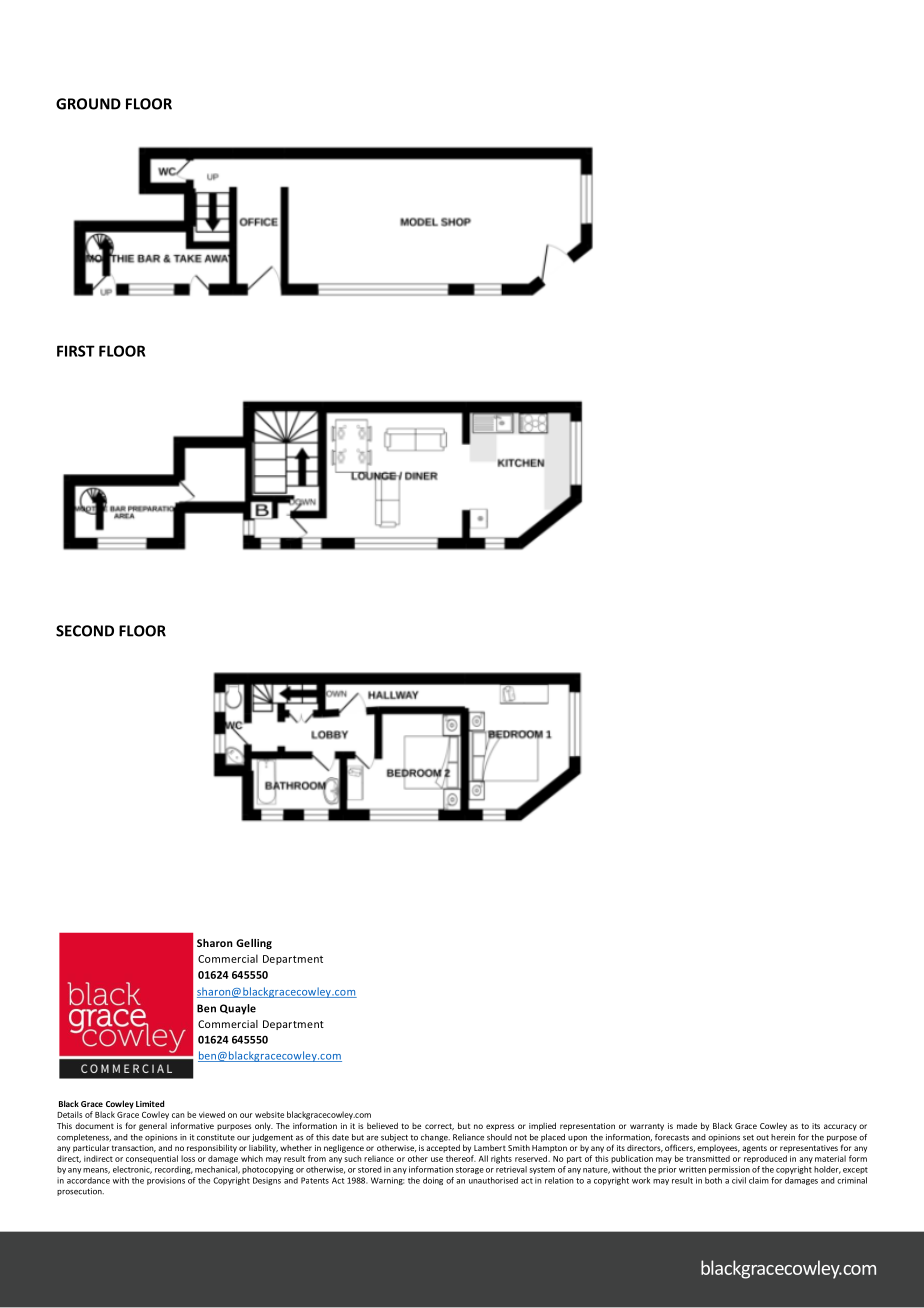 The height and width of the page is (1308, 924). What do you see at coordinates (76, 351) in the page?
I see `FIRST` at bounding box center [76, 351].
